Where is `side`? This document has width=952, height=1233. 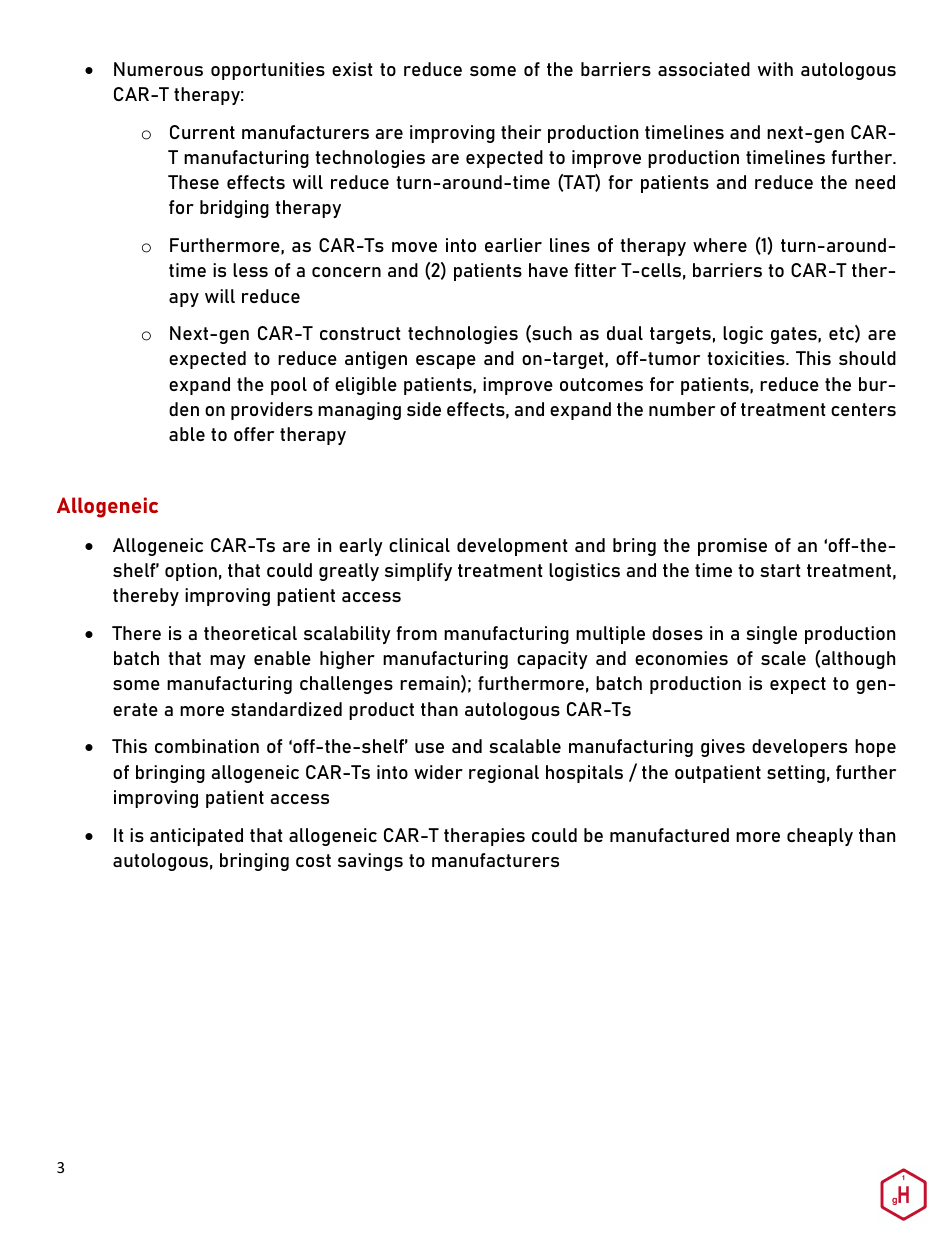 side is located at coordinates (424, 409).
